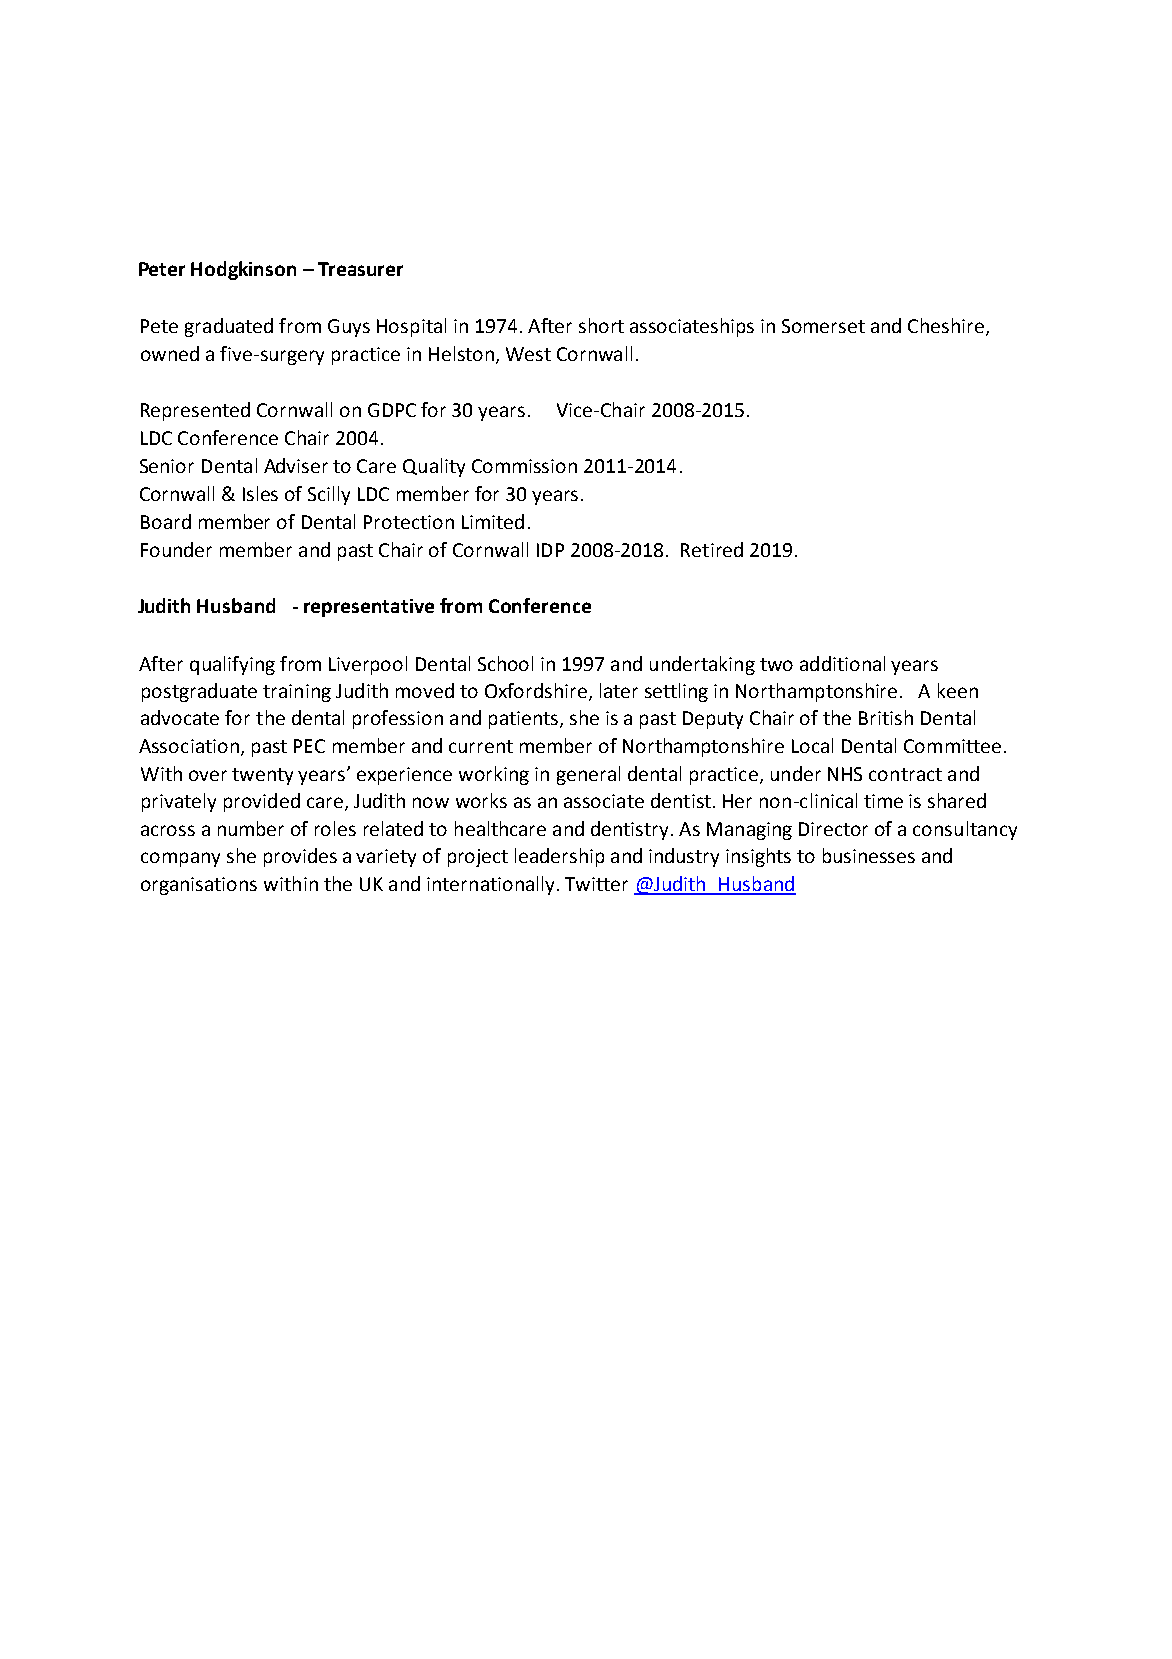 The image size is (1172, 1659). What do you see at coordinates (300, 857) in the image?
I see `provides` at bounding box center [300, 857].
